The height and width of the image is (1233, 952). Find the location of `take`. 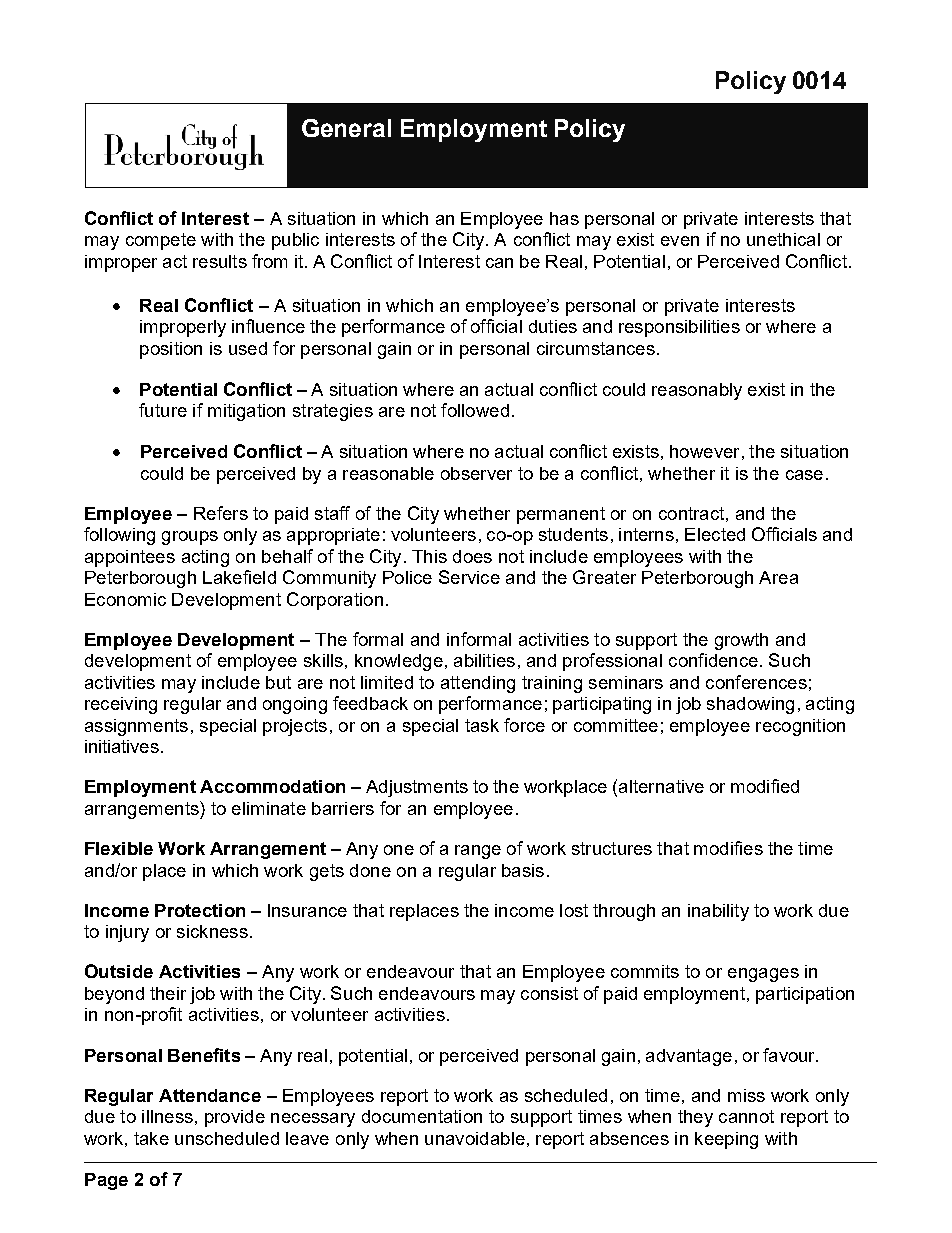

take is located at coordinates (151, 1138).
